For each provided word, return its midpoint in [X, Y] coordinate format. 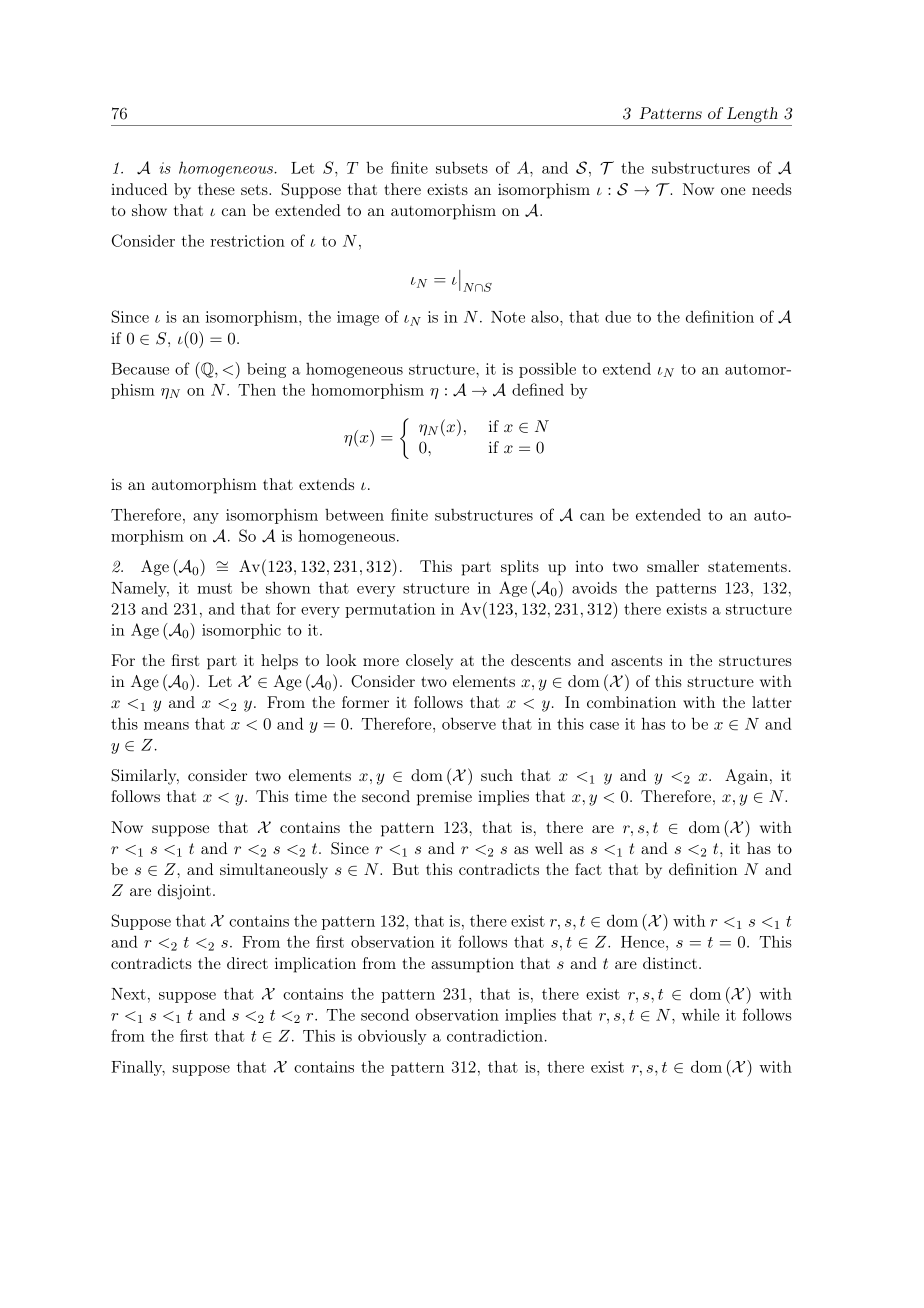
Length [752, 115]
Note [508, 317]
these [216, 189]
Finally [138, 1068]
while [700, 1014]
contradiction [495, 1035]
